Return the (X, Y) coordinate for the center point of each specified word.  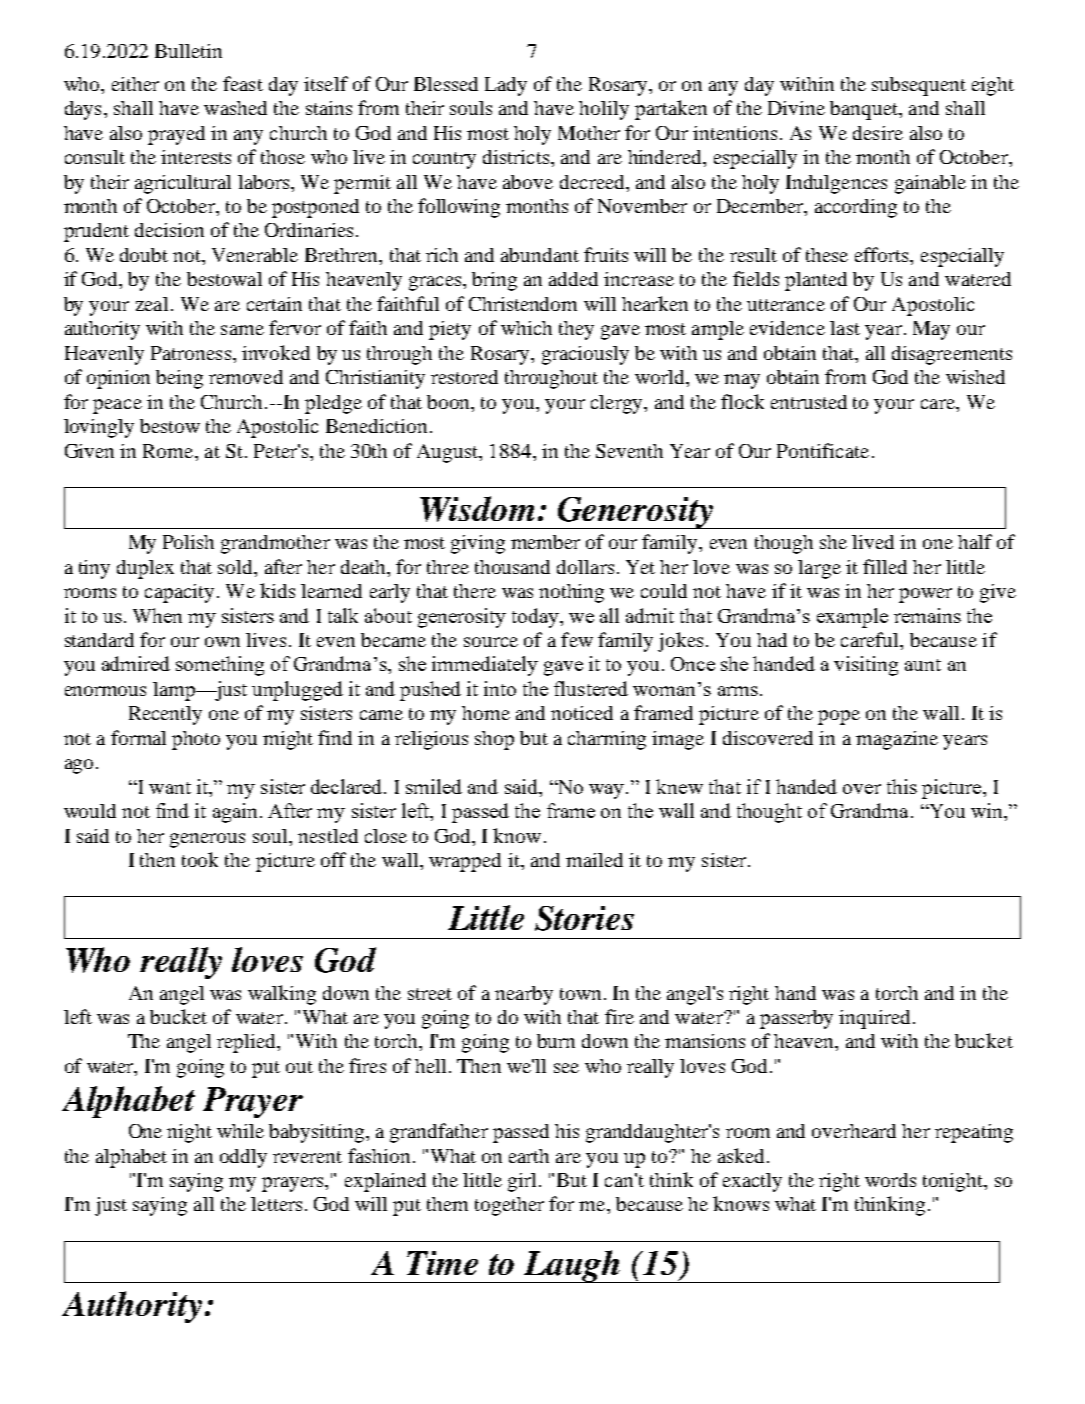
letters (276, 1204)
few (577, 639)
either (135, 84)
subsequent (919, 86)
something (220, 666)
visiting (866, 666)
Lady (506, 86)
